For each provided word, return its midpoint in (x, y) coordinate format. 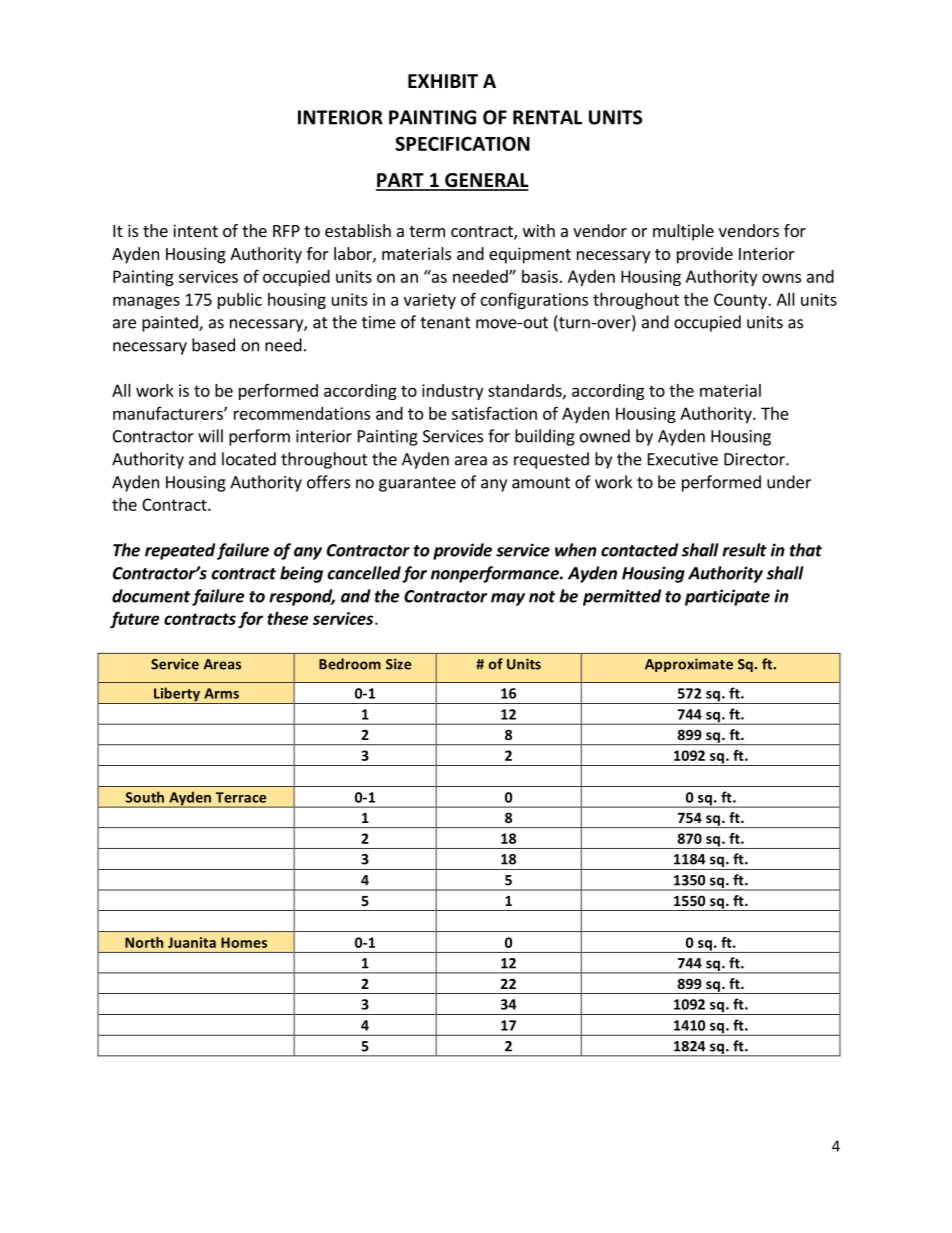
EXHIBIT (443, 81)
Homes (244, 942)
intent (195, 230)
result (744, 550)
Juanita (192, 942)
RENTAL (547, 117)
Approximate (689, 665)
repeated (180, 551)
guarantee (417, 484)
